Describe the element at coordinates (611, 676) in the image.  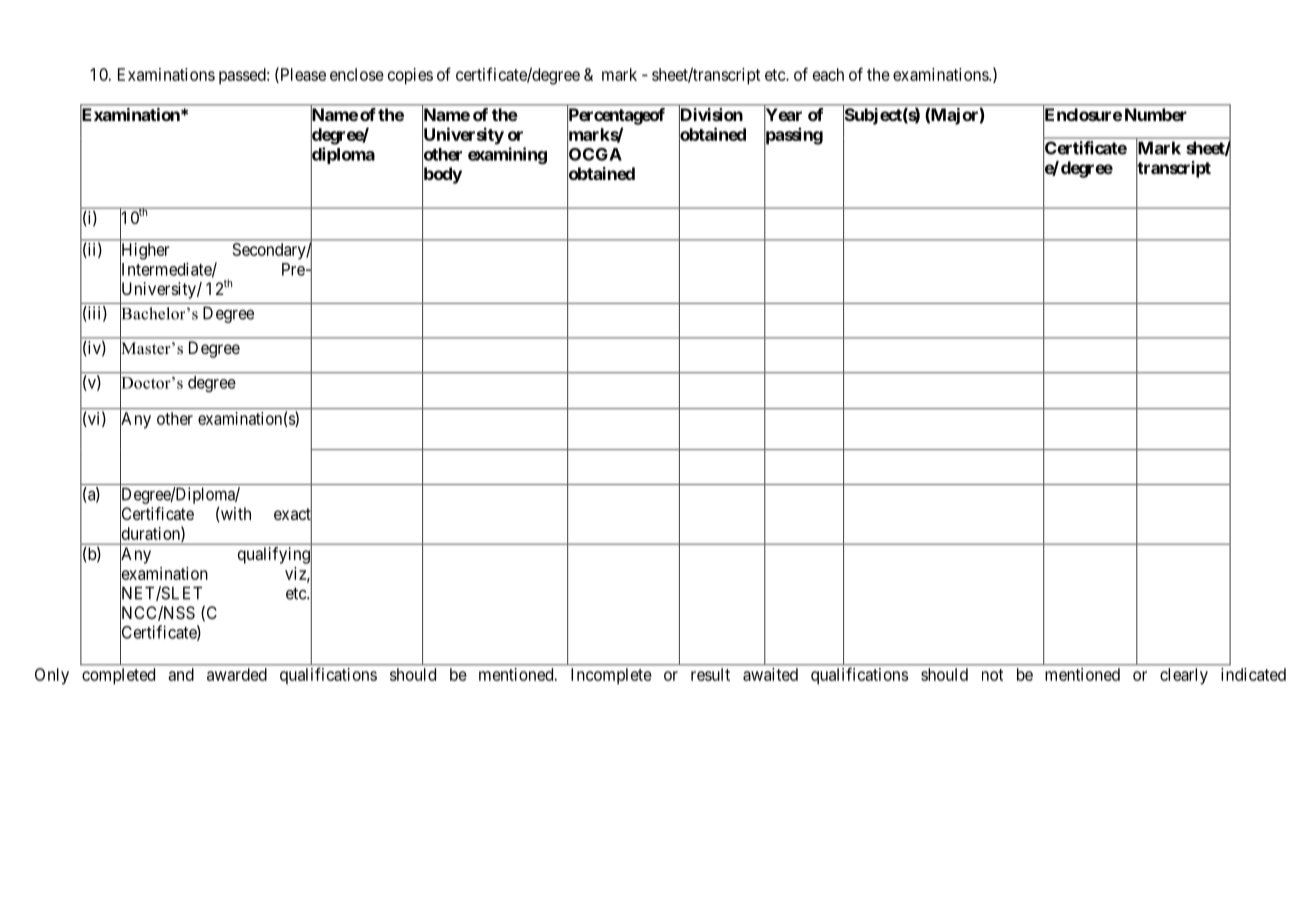
I see `Incomplete` at that location.
